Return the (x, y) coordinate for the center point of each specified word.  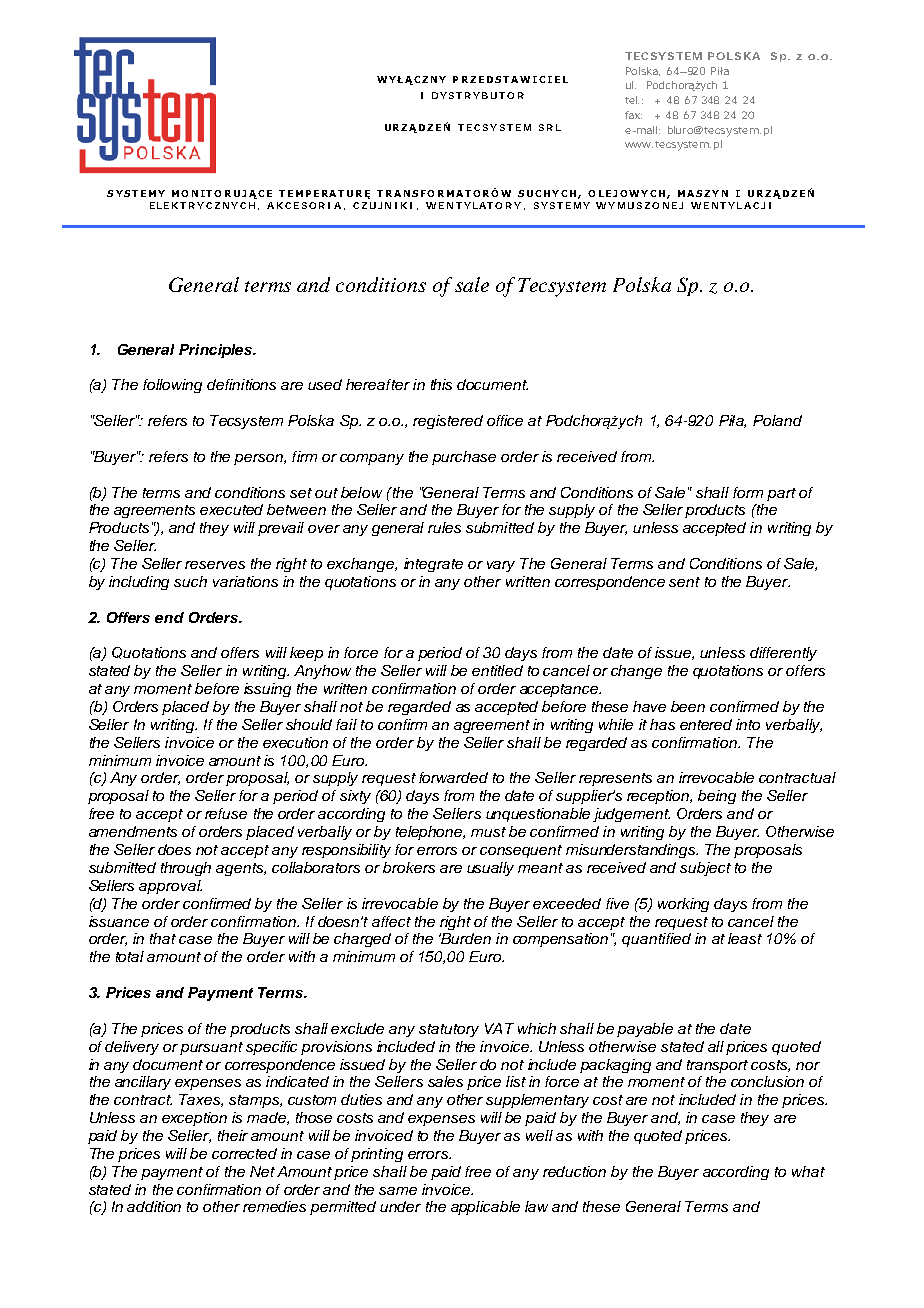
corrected (244, 1153)
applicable (485, 1208)
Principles (217, 351)
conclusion (767, 1081)
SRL (550, 127)
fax (633, 115)
